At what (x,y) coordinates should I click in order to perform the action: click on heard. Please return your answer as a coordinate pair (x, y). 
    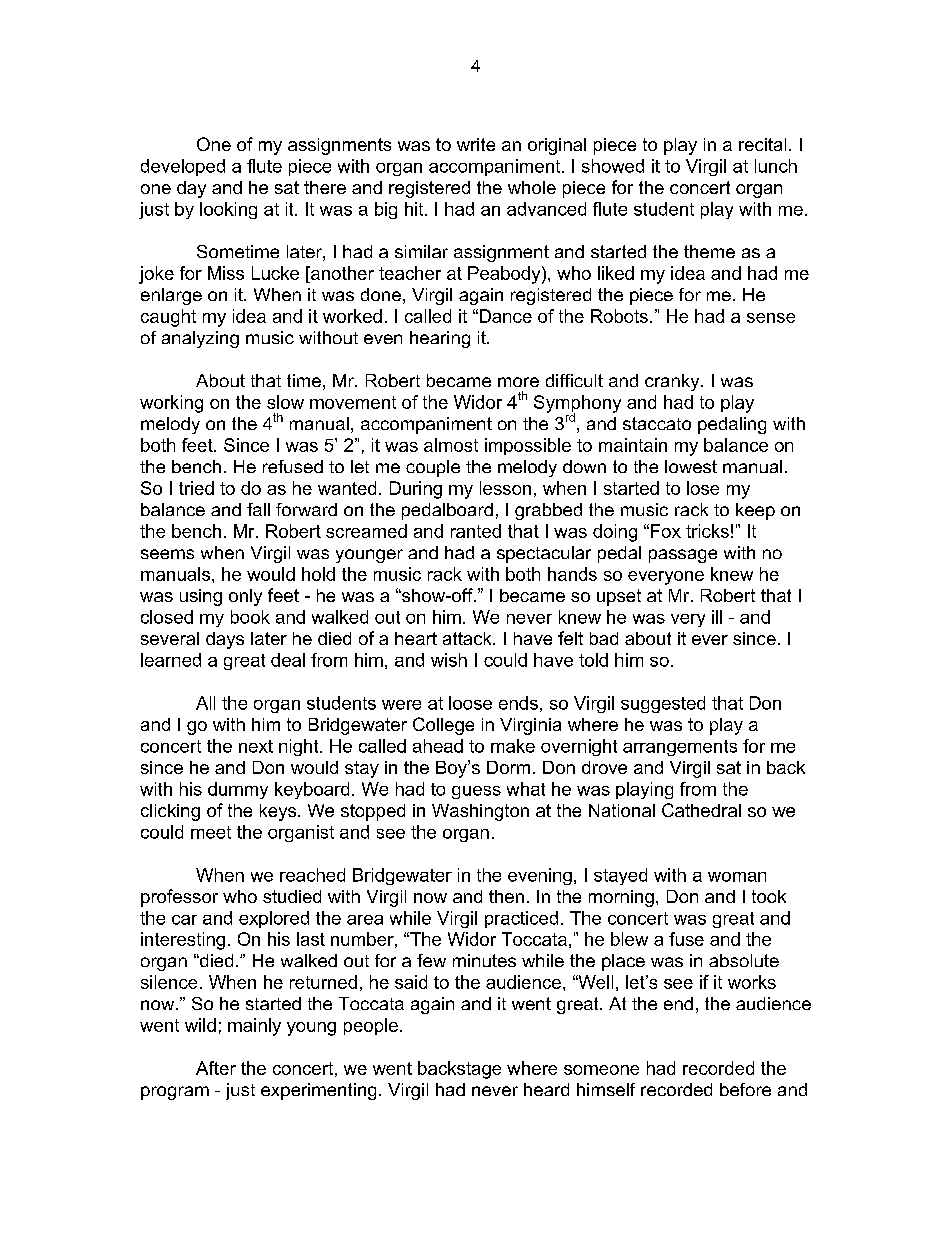
    Looking at the image, I should click on (546, 1089).
